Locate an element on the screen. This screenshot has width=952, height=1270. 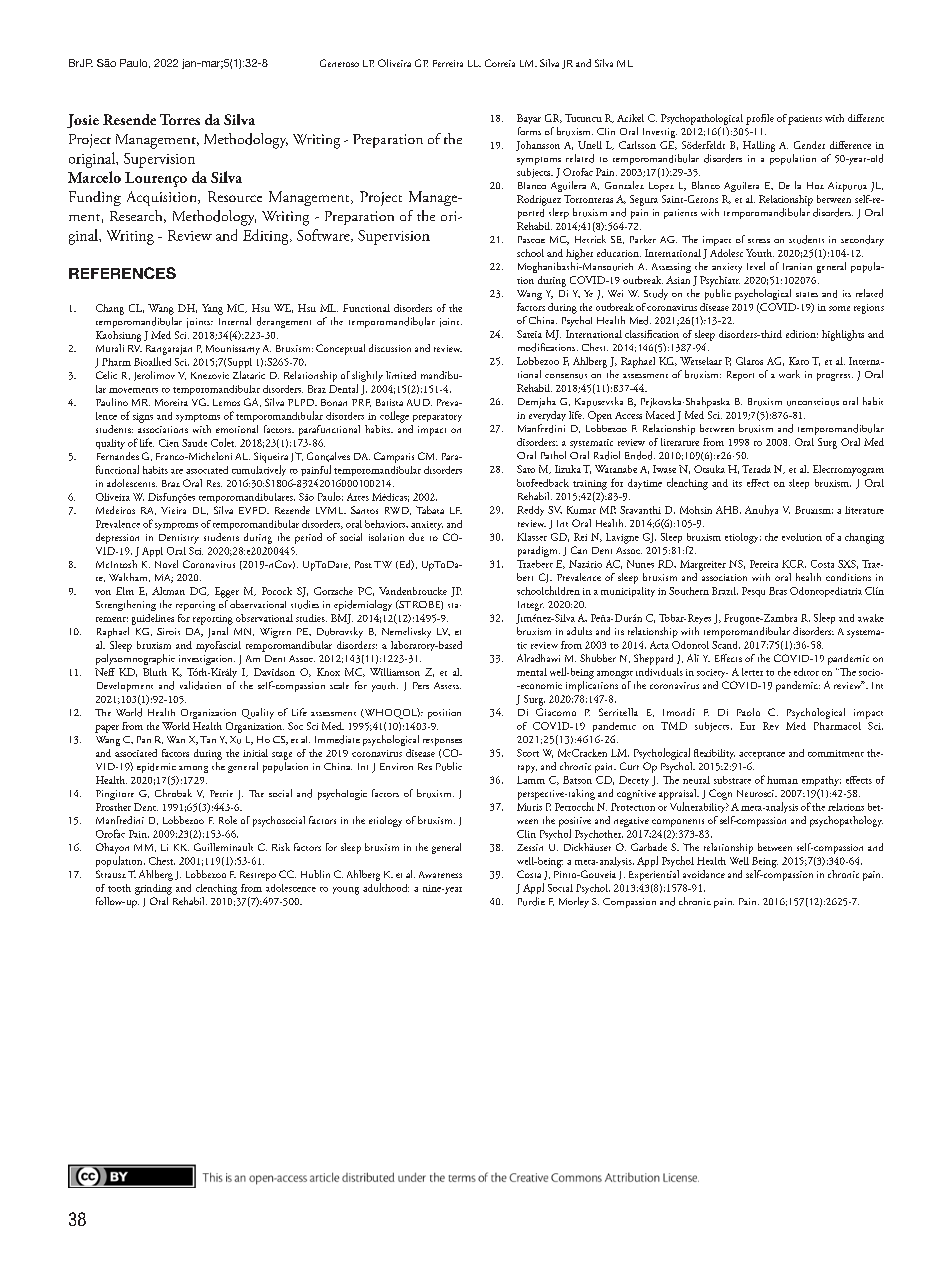
Ferreira is located at coordinates (448, 63).
